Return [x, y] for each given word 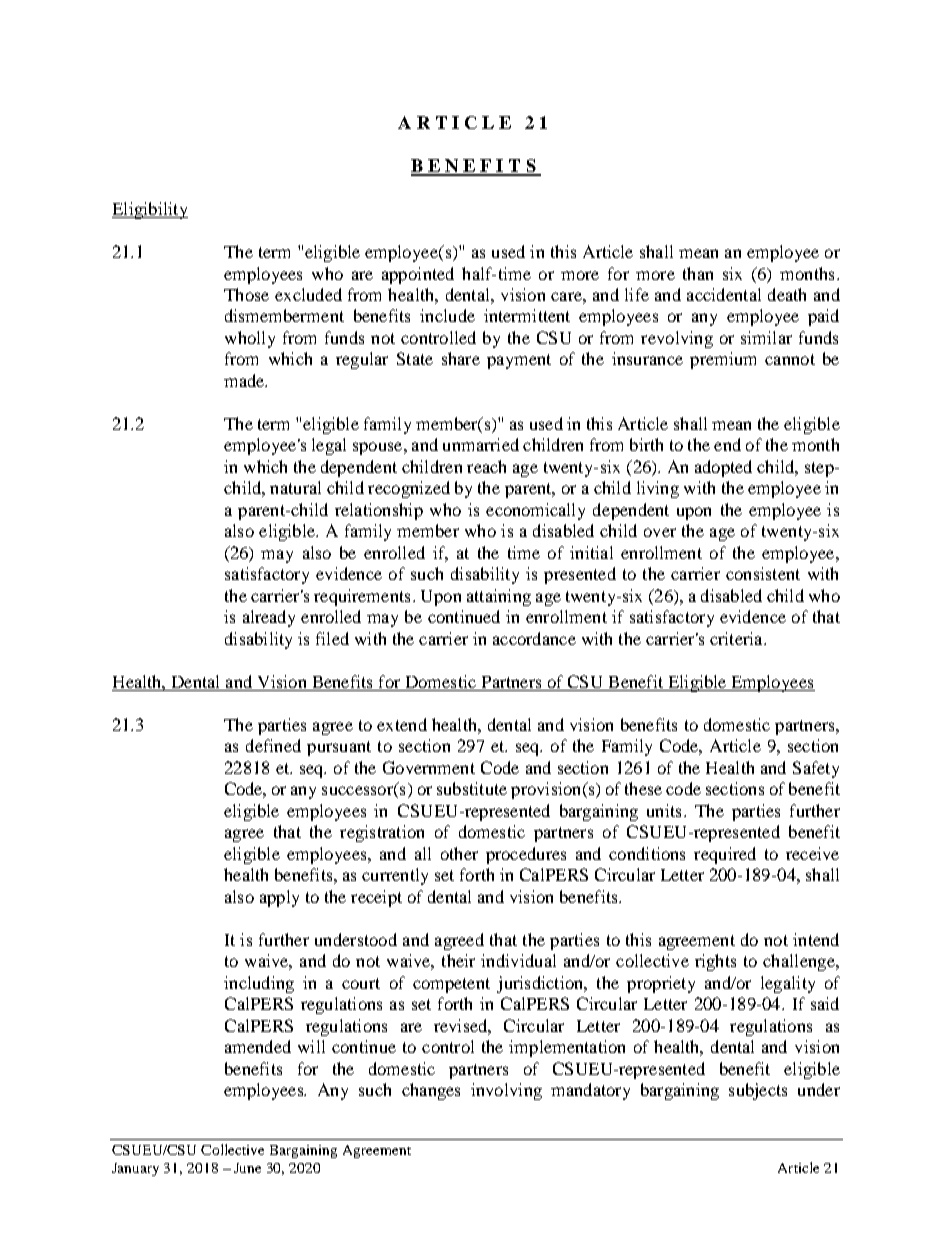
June [247, 1168]
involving [506, 1091]
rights [715, 962]
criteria [737, 638]
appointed [418, 275]
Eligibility [150, 210]
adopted [723, 468]
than [698, 273]
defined [273, 745]
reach [486, 466]
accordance [534, 638]
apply [279, 898]
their [458, 960]
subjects [758, 1091]
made [245, 380]
